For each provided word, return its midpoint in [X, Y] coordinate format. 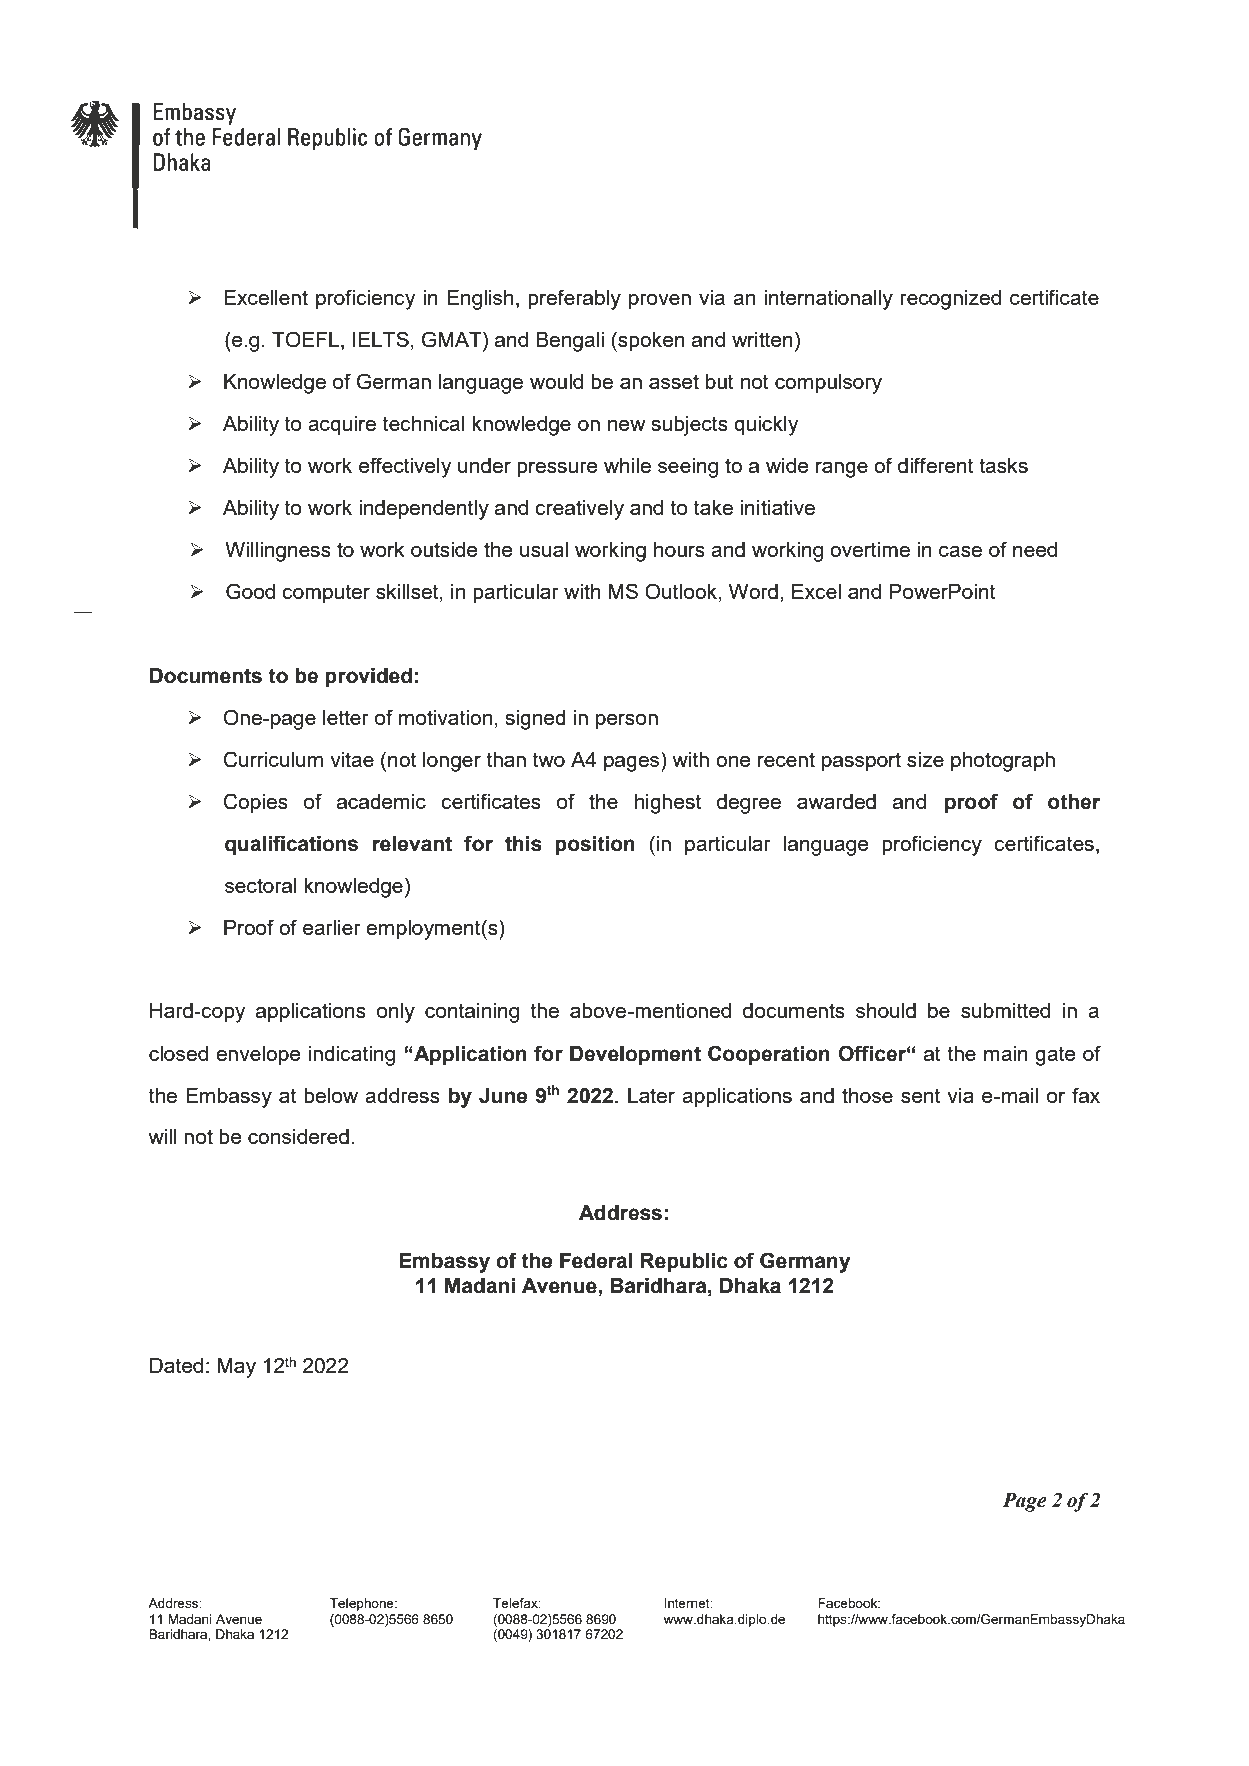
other [1074, 802]
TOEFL [305, 339]
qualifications [291, 845]
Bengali [570, 342]
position [595, 846]
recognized [950, 300]
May [236, 1368]
